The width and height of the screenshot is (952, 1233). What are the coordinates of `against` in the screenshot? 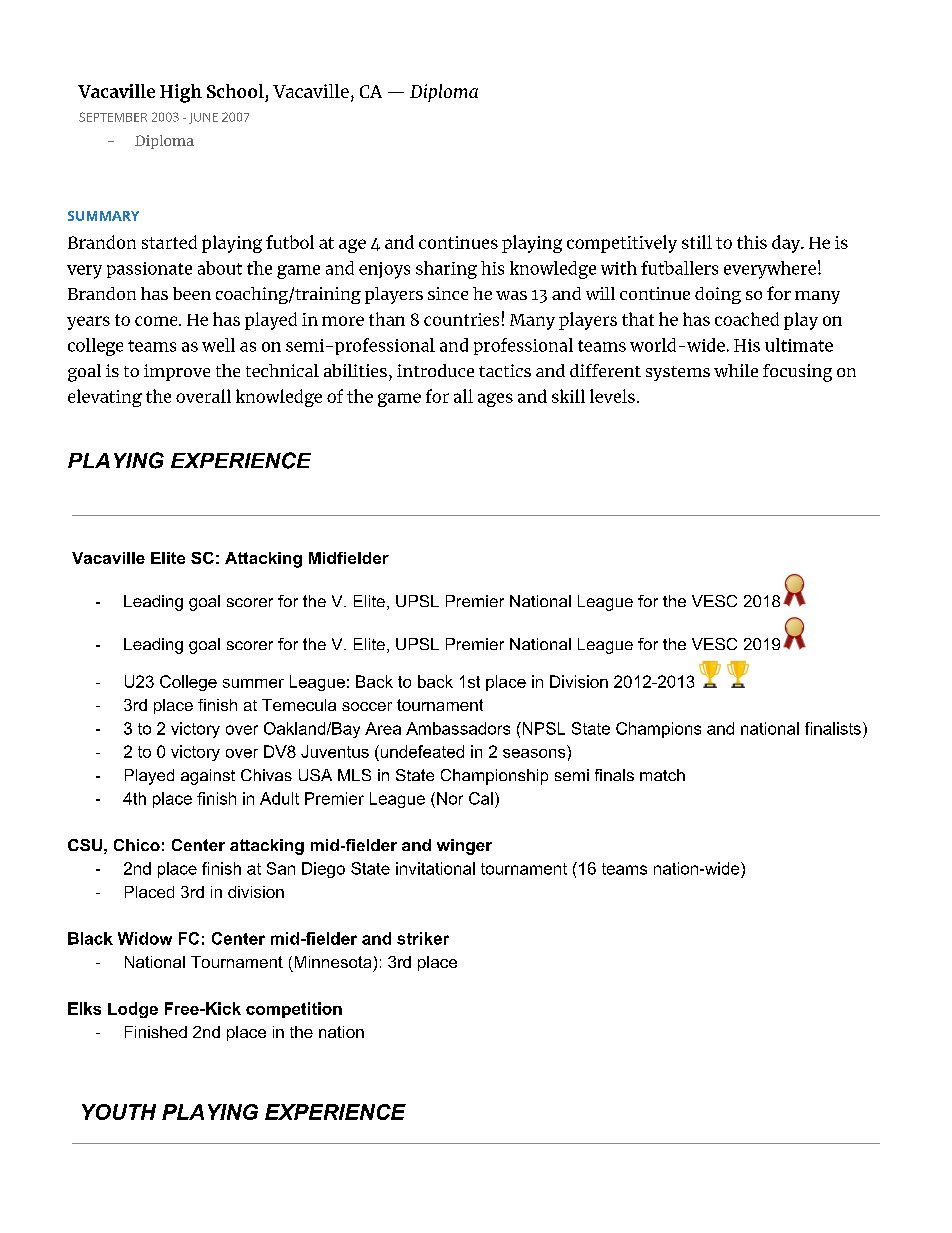 It's located at (208, 777).
